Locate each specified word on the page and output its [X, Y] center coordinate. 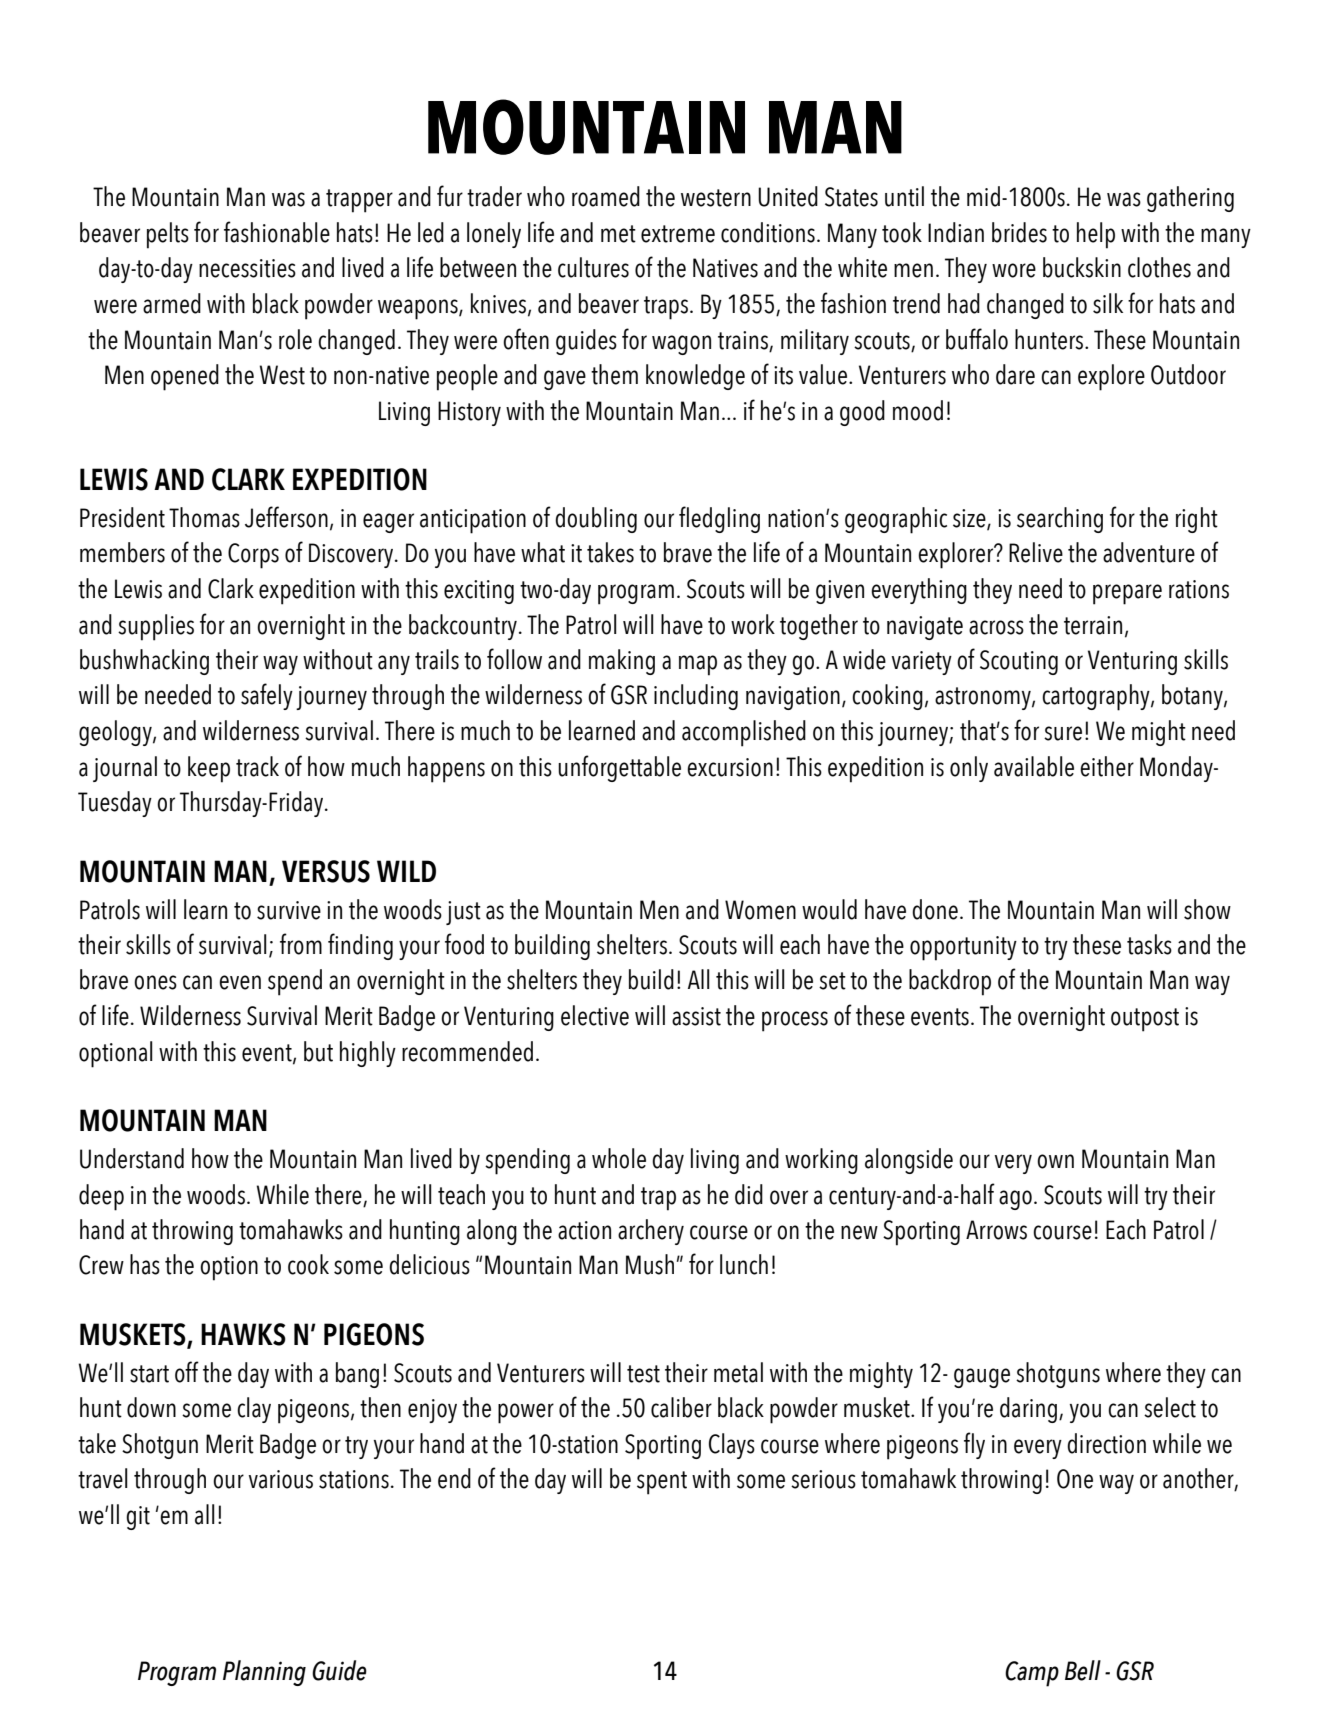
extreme [678, 234]
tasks [1149, 944]
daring [1028, 1410]
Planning [264, 1673]
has [145, 1264]
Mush [650, 1264]
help [1096, 235]
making [622, 662]
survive [289, 910]
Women [760, 910]
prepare [1127, 594]
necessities [247, 268]
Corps [253, 556]
